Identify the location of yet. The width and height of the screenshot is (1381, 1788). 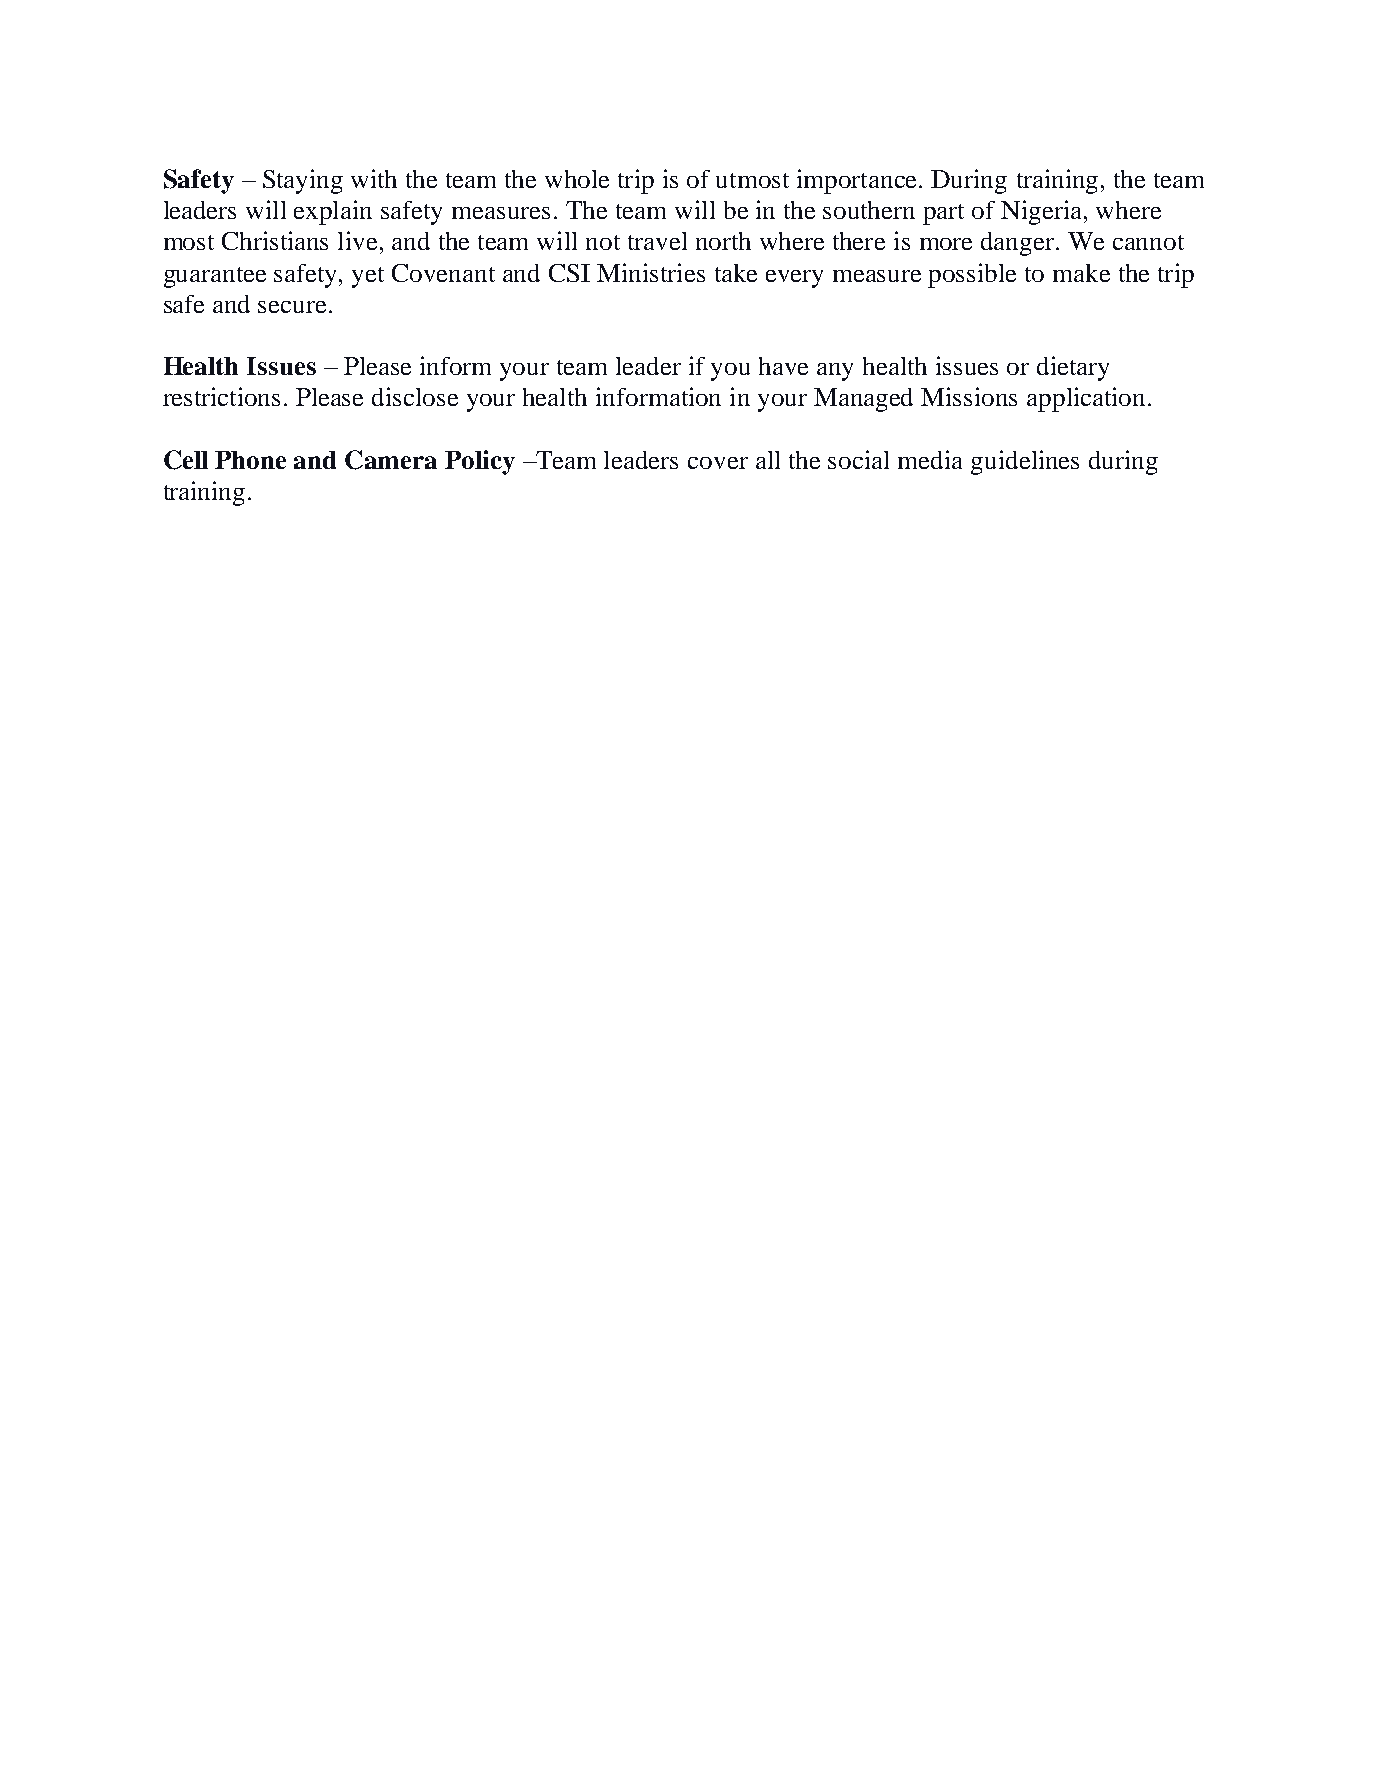
(368, 277).
